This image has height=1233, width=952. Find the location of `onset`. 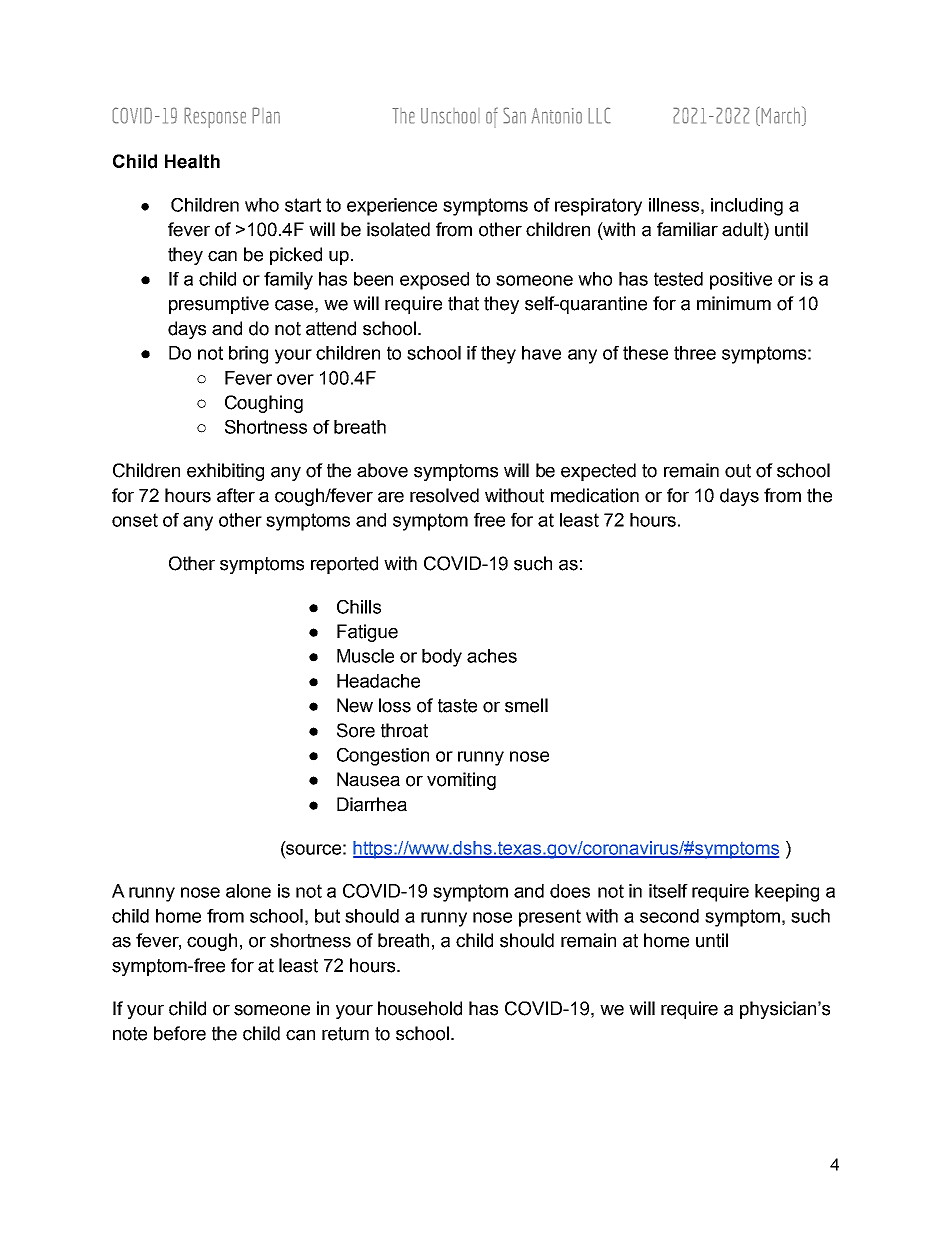

onset is located at coordinates (135, 520).
